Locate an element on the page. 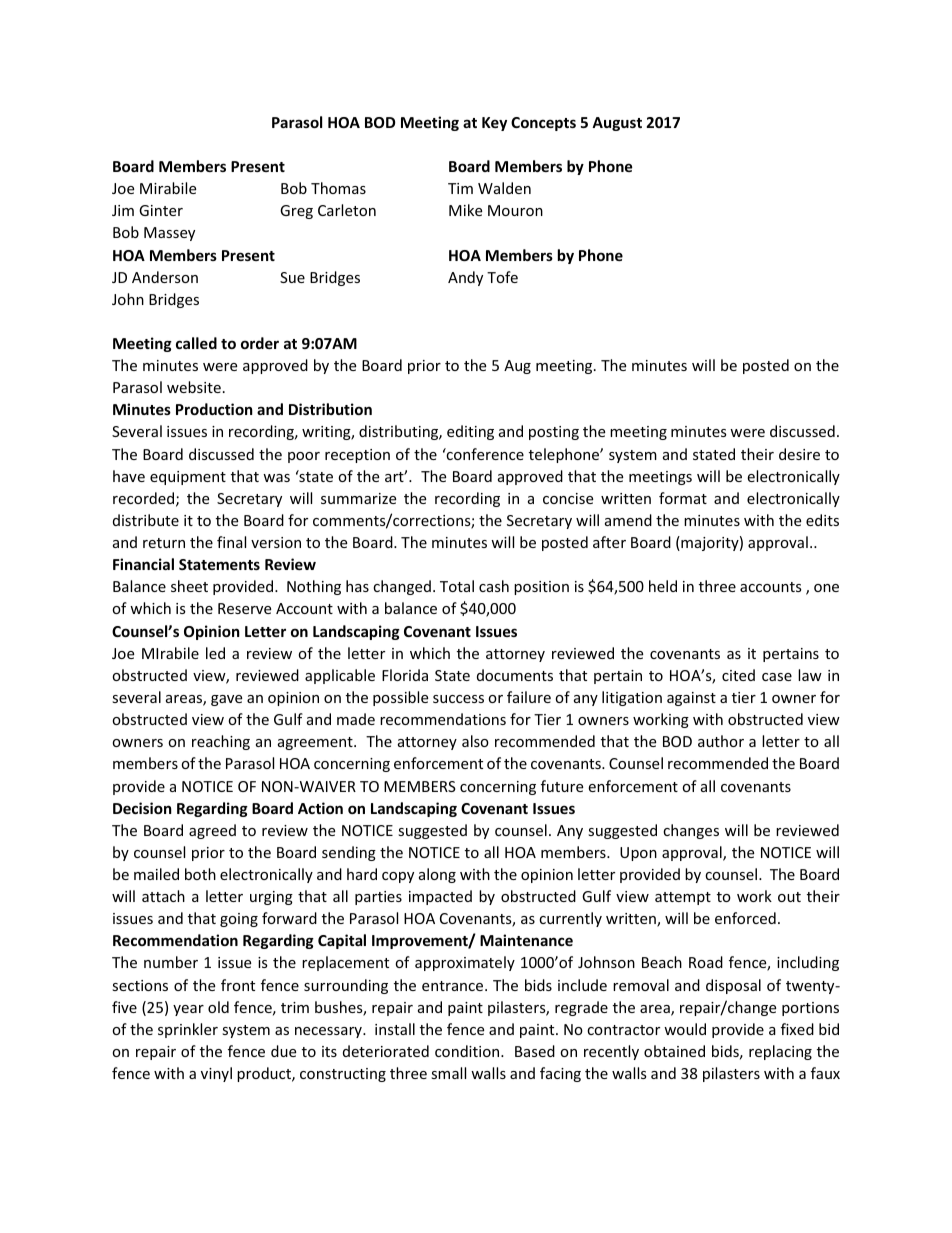  Upon is located at coordinates (638, 854).
